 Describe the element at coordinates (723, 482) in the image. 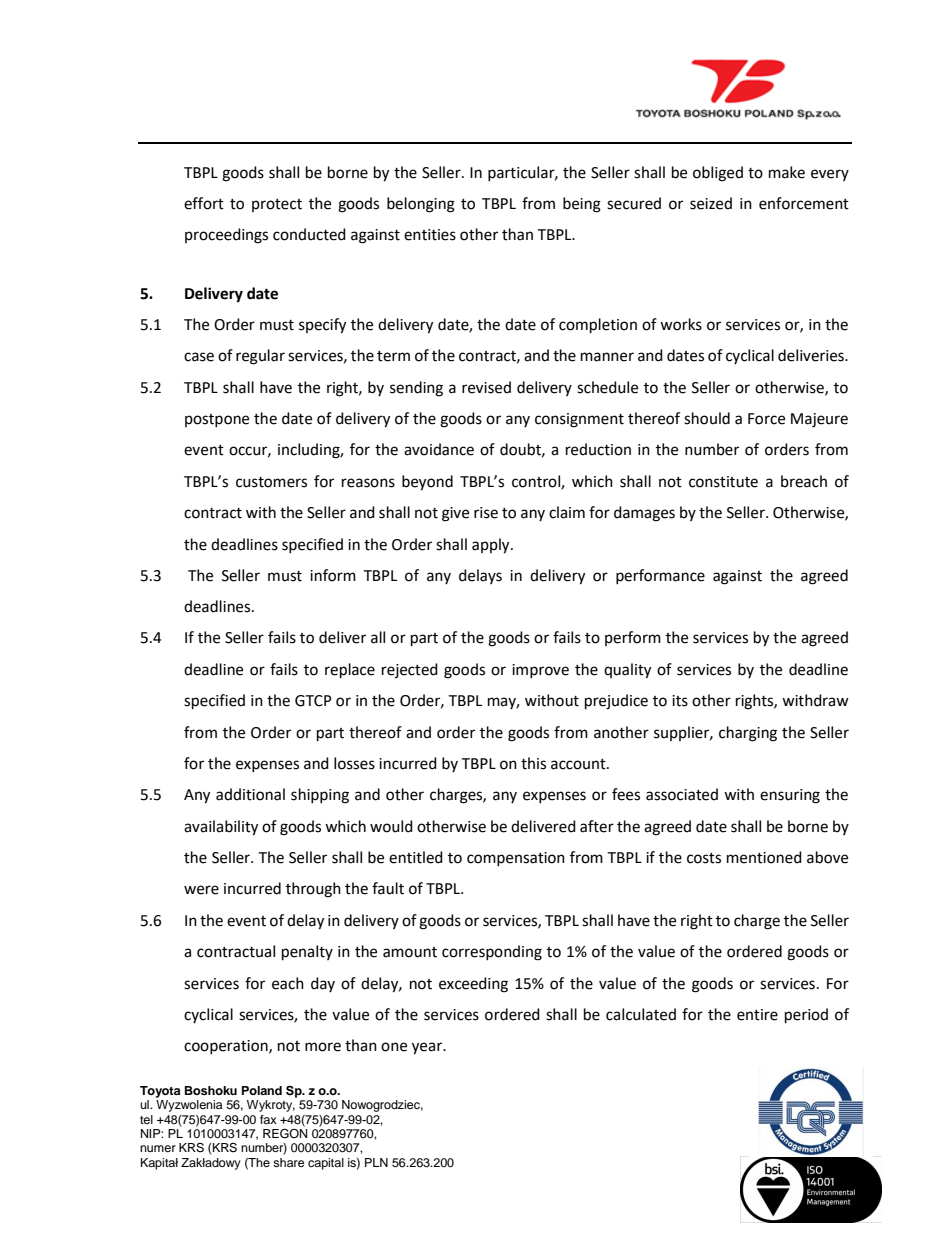

I see `constitute` at that location.
